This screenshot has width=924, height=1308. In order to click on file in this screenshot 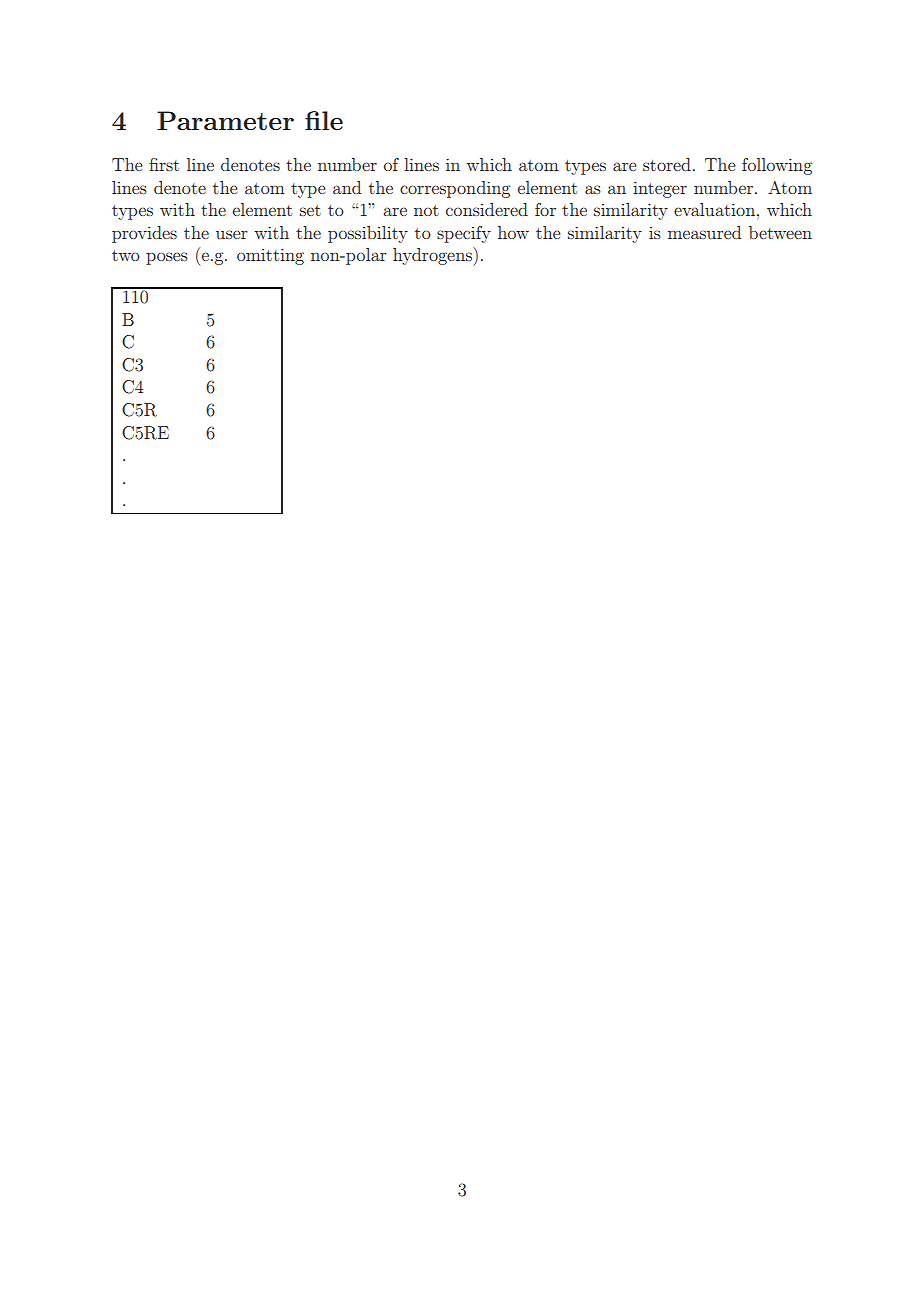, I will do `click(324, 120)`.
